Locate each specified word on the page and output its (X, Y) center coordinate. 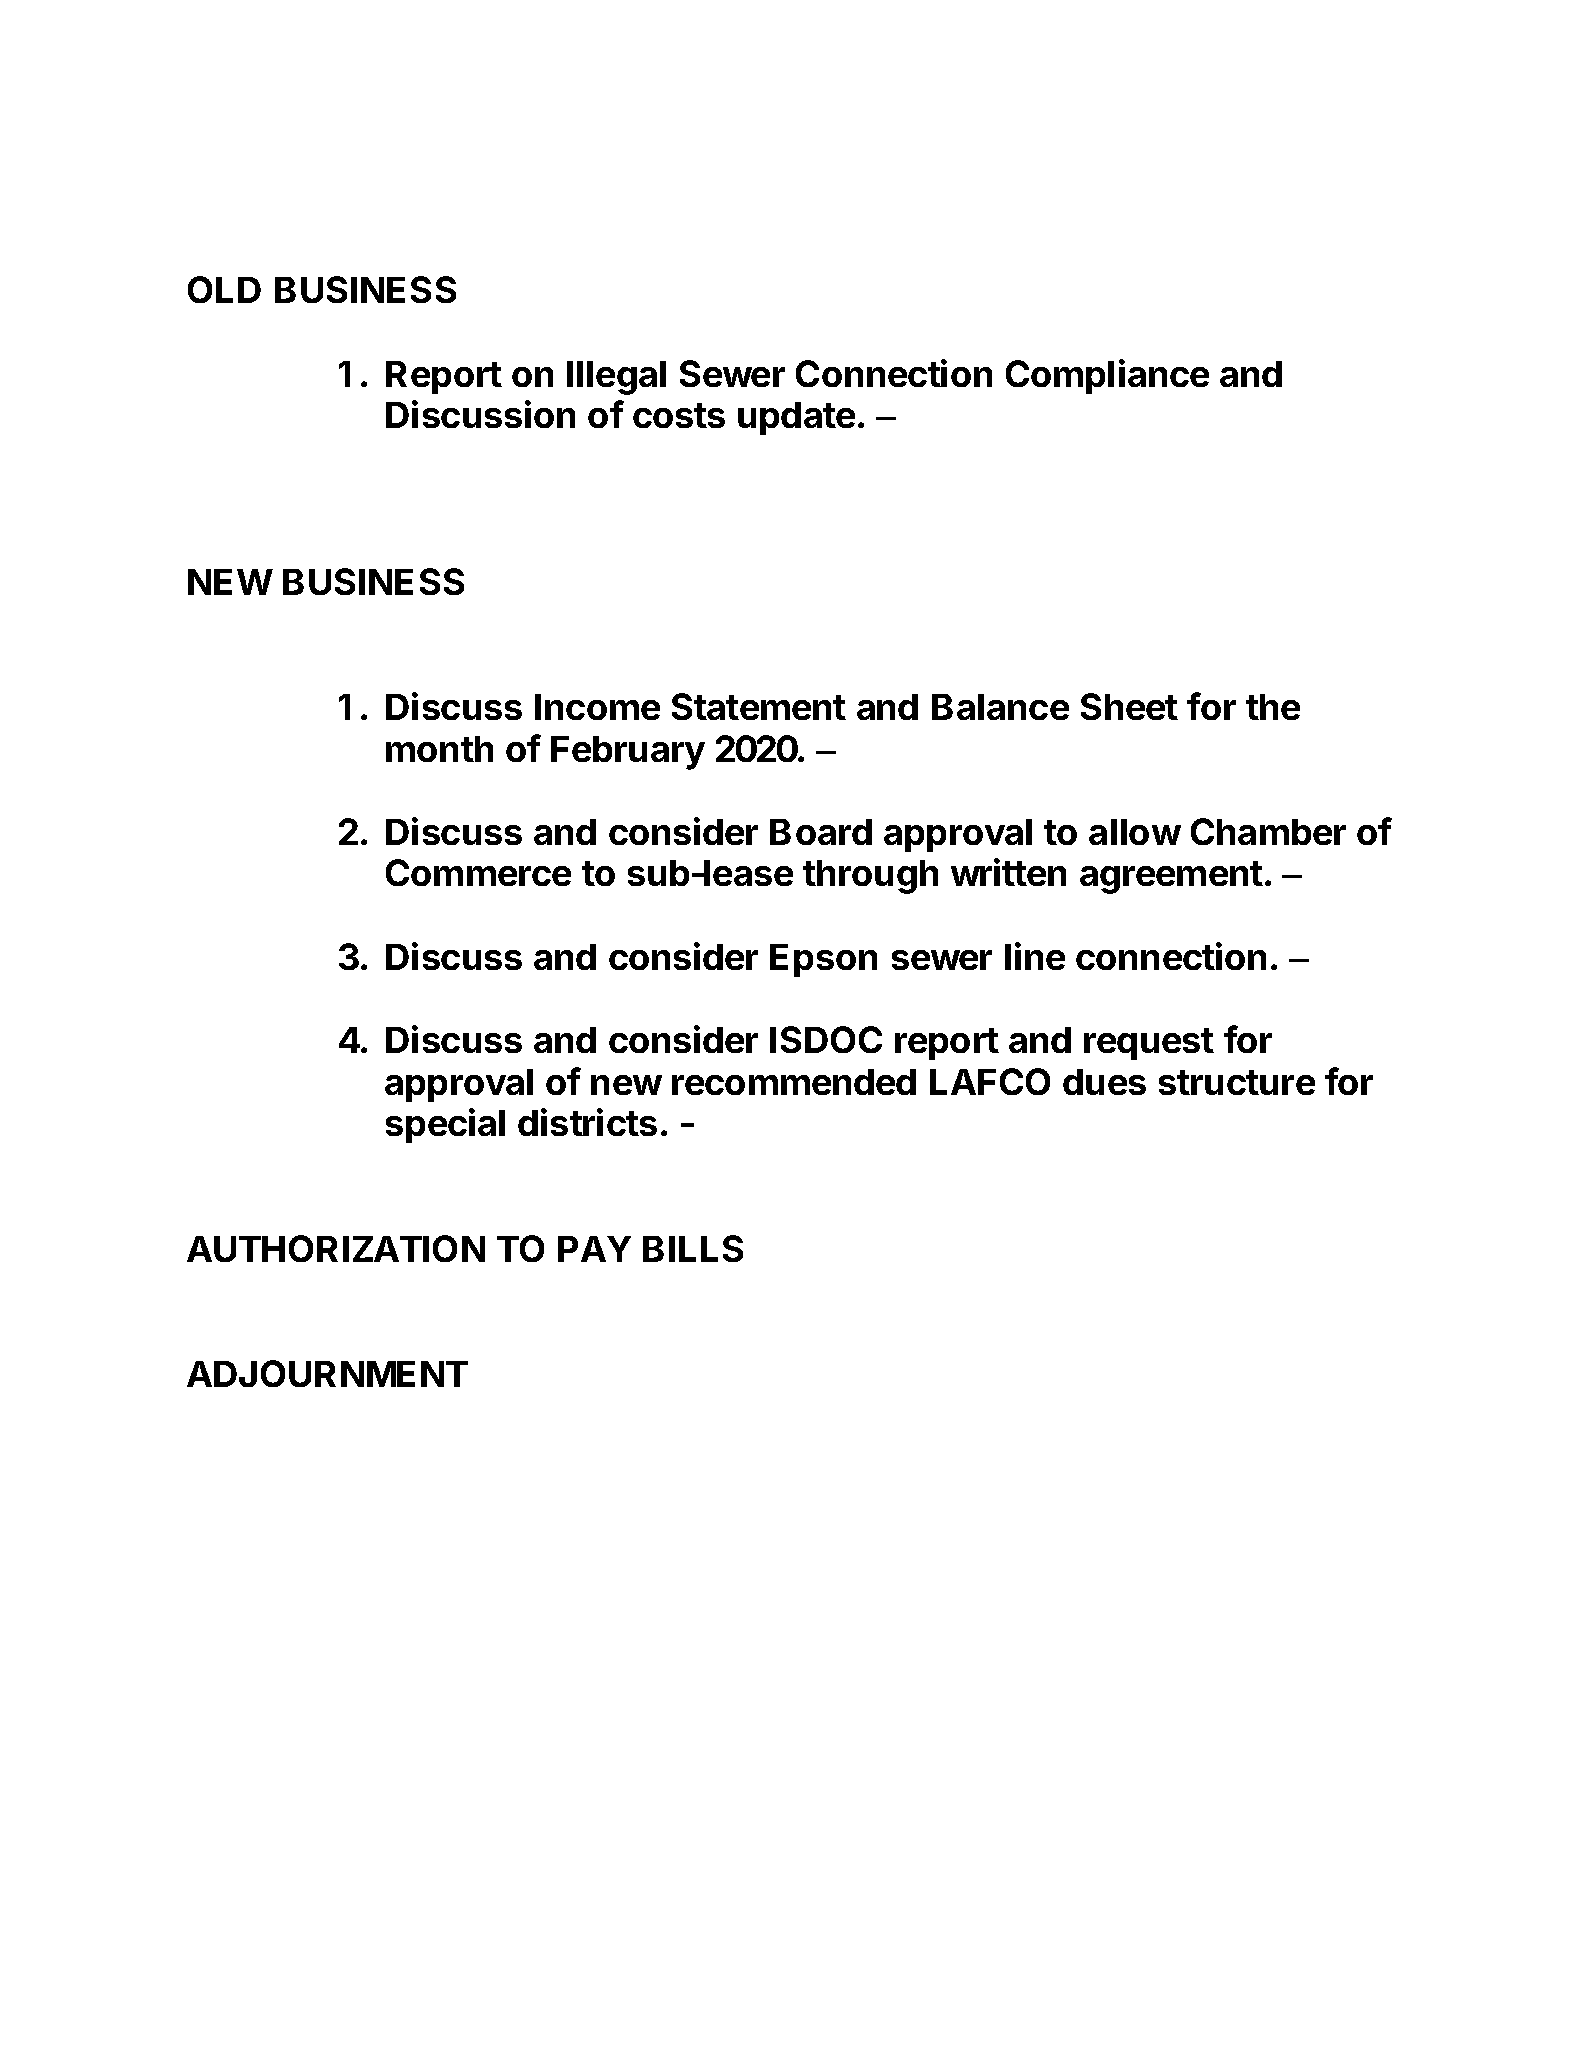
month (439, 749)
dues (1104, 1082)
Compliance (1107, 376)
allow (1135, 832)
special (445, 1125)
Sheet (1129, 706)
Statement (759, 706)
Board (821, 832)
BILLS (693, 1248)
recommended (794, 1082)
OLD (224, 289)
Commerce (478, 872)
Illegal (616, 378)
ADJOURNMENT (327, 1373)
